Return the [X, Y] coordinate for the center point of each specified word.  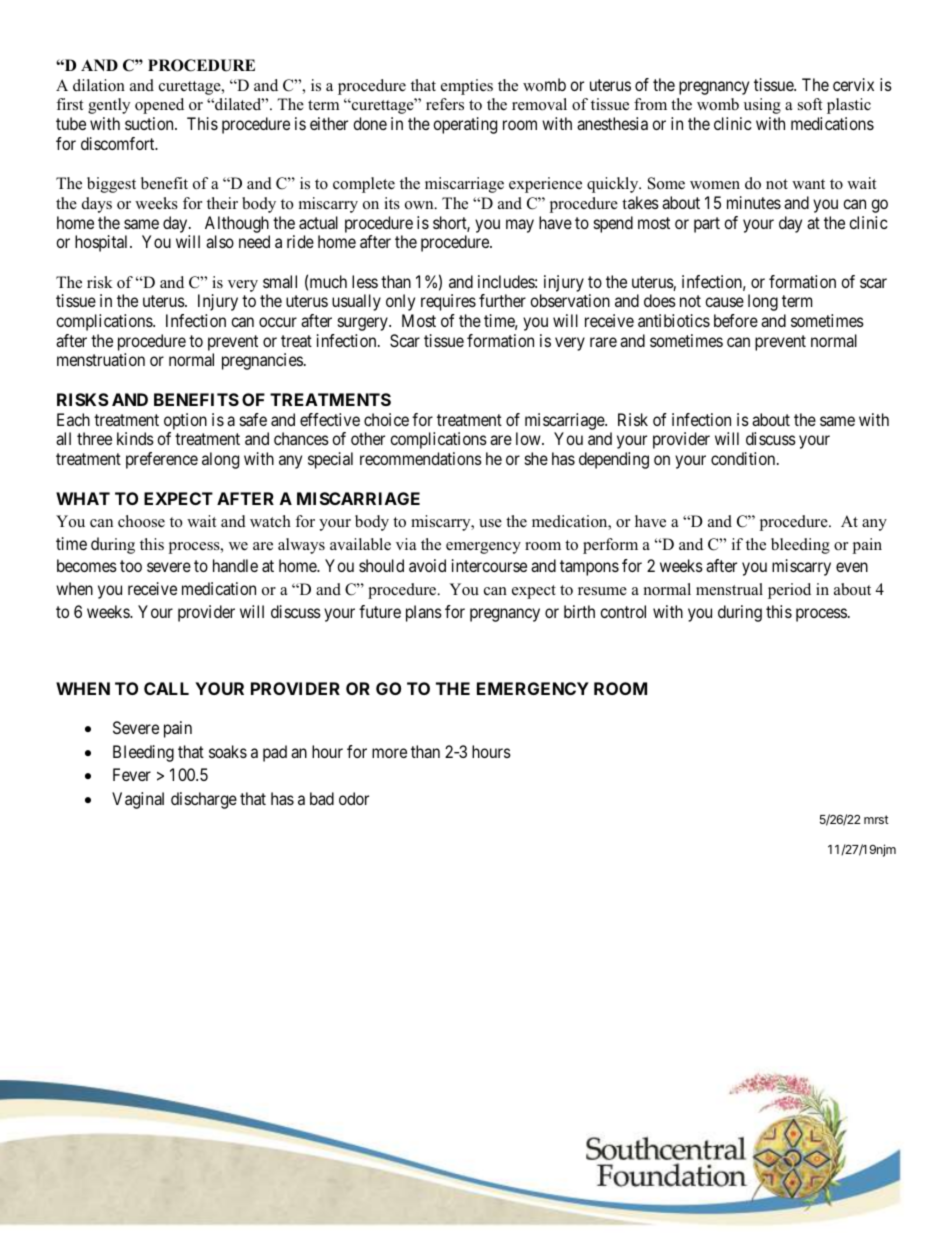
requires [448, 302]
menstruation [101, 359]
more [389, 753]
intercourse [489, 565]
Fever [132, 774]
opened [159, 106]
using [762, 106]
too [131, 566]
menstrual [729, 589]
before [736, 320]
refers [445, 104]
